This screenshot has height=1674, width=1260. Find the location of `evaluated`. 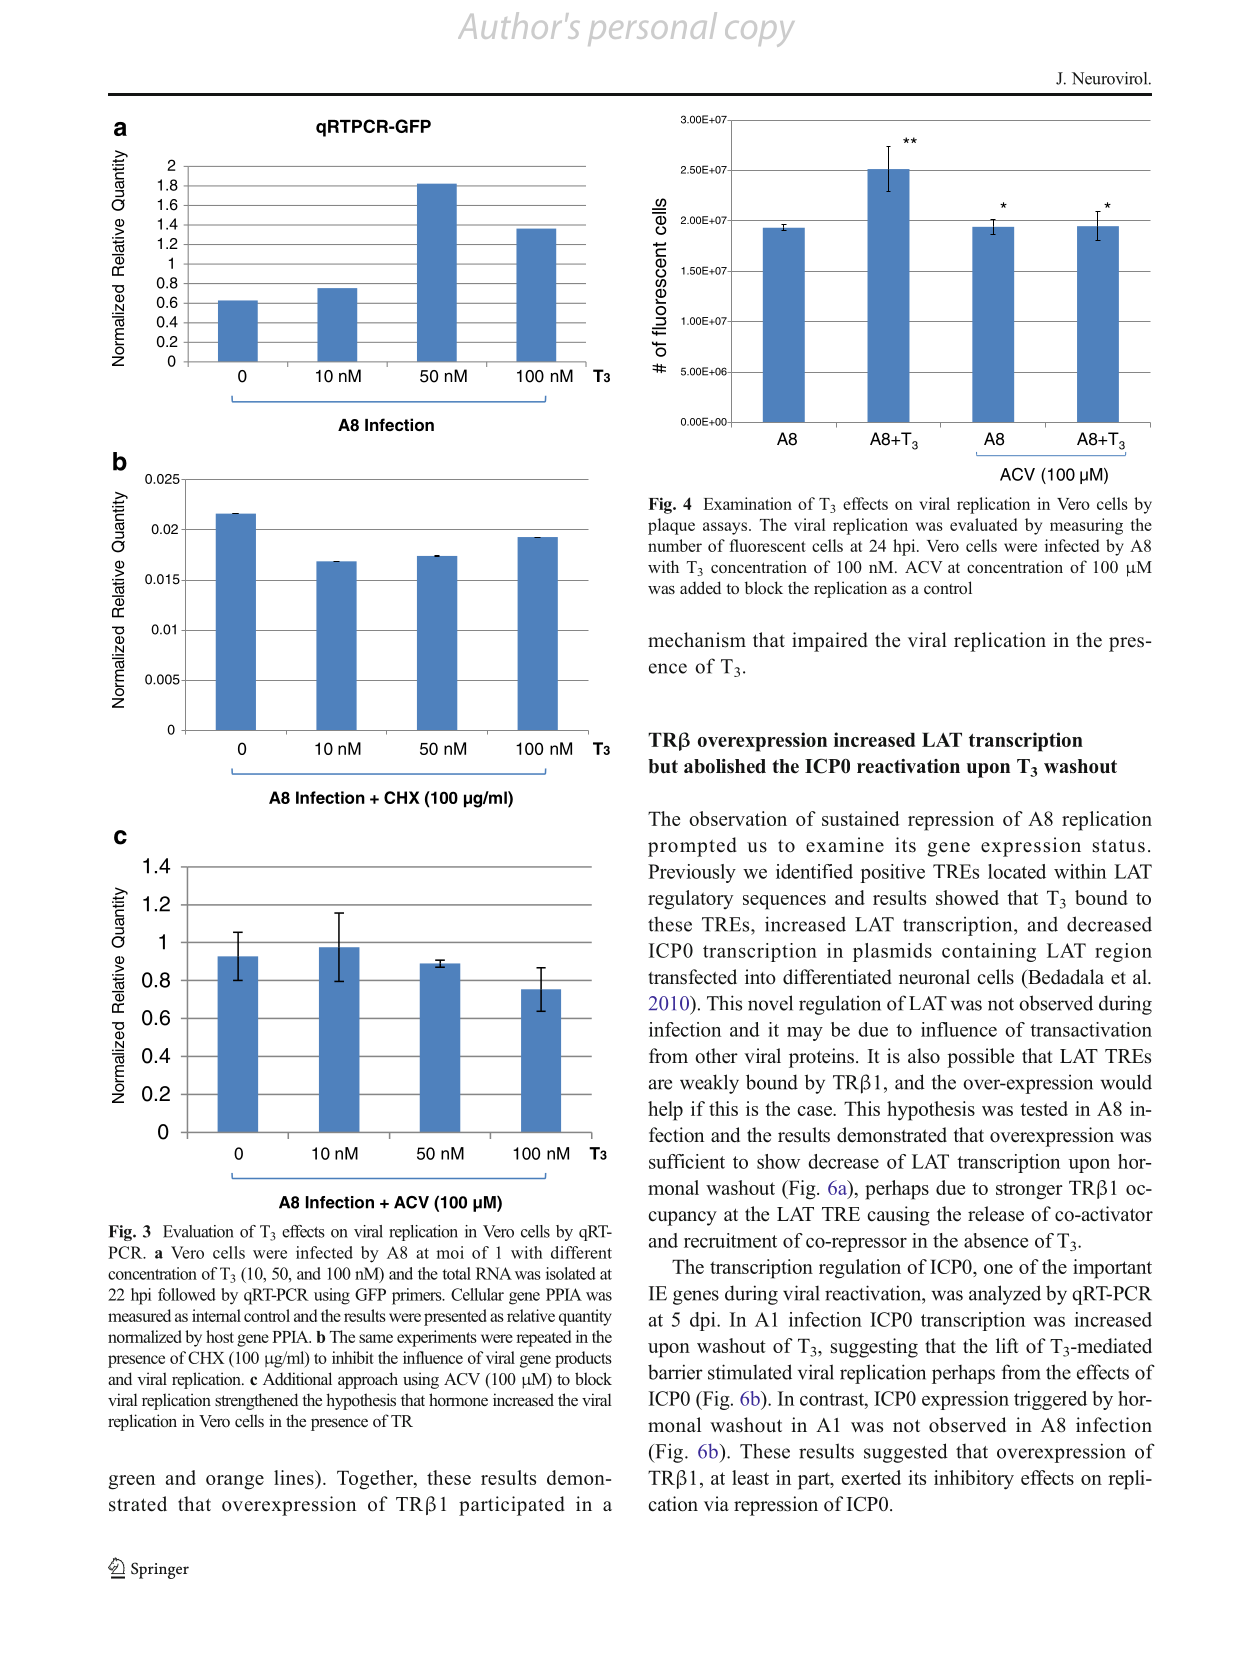

evaluated is located at coordinates (983, 524).
